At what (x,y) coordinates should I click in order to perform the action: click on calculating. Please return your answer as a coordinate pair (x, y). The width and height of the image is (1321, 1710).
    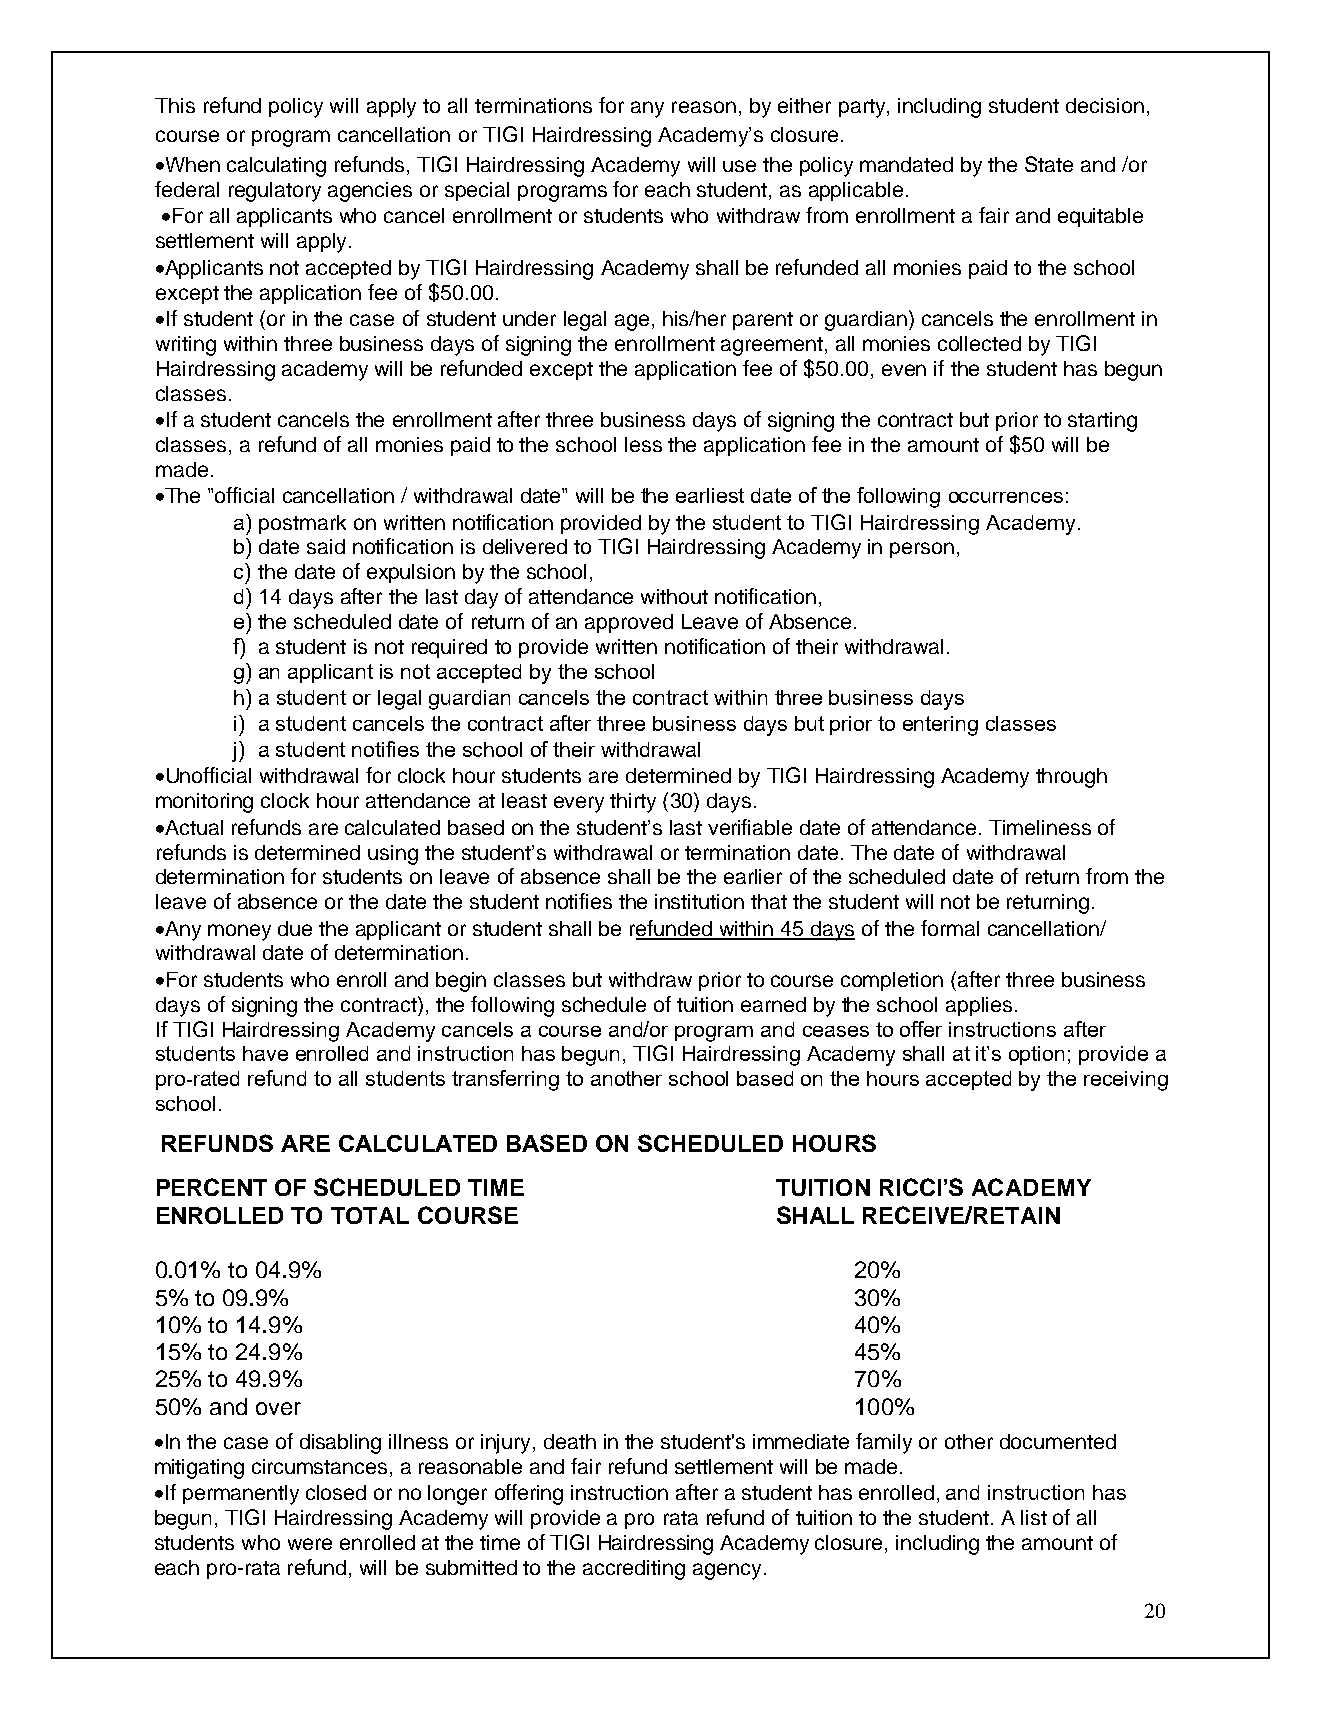
    Looking at the image, I should click on (276, 167).
